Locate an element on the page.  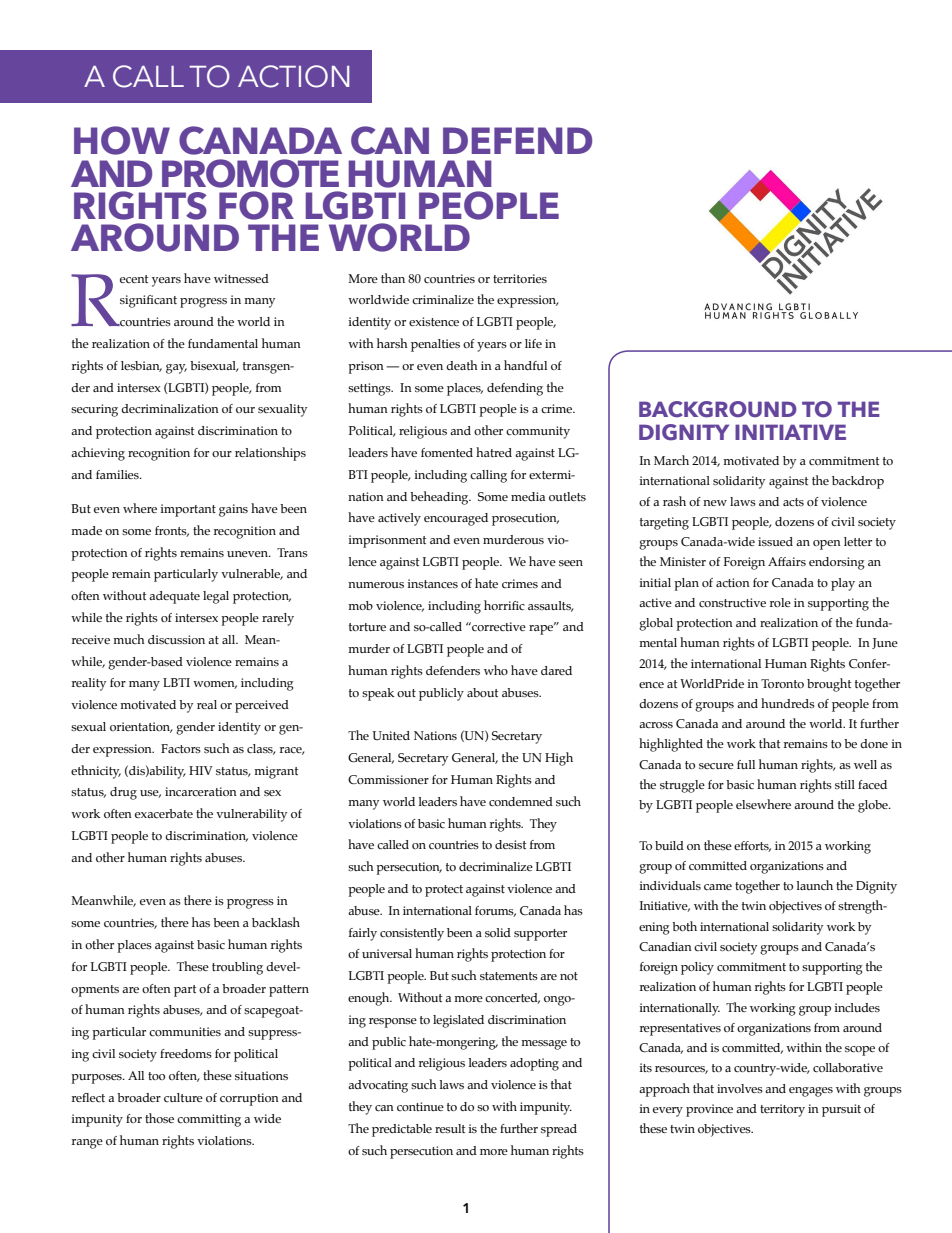
those is located at coordinates (159, 1118).
